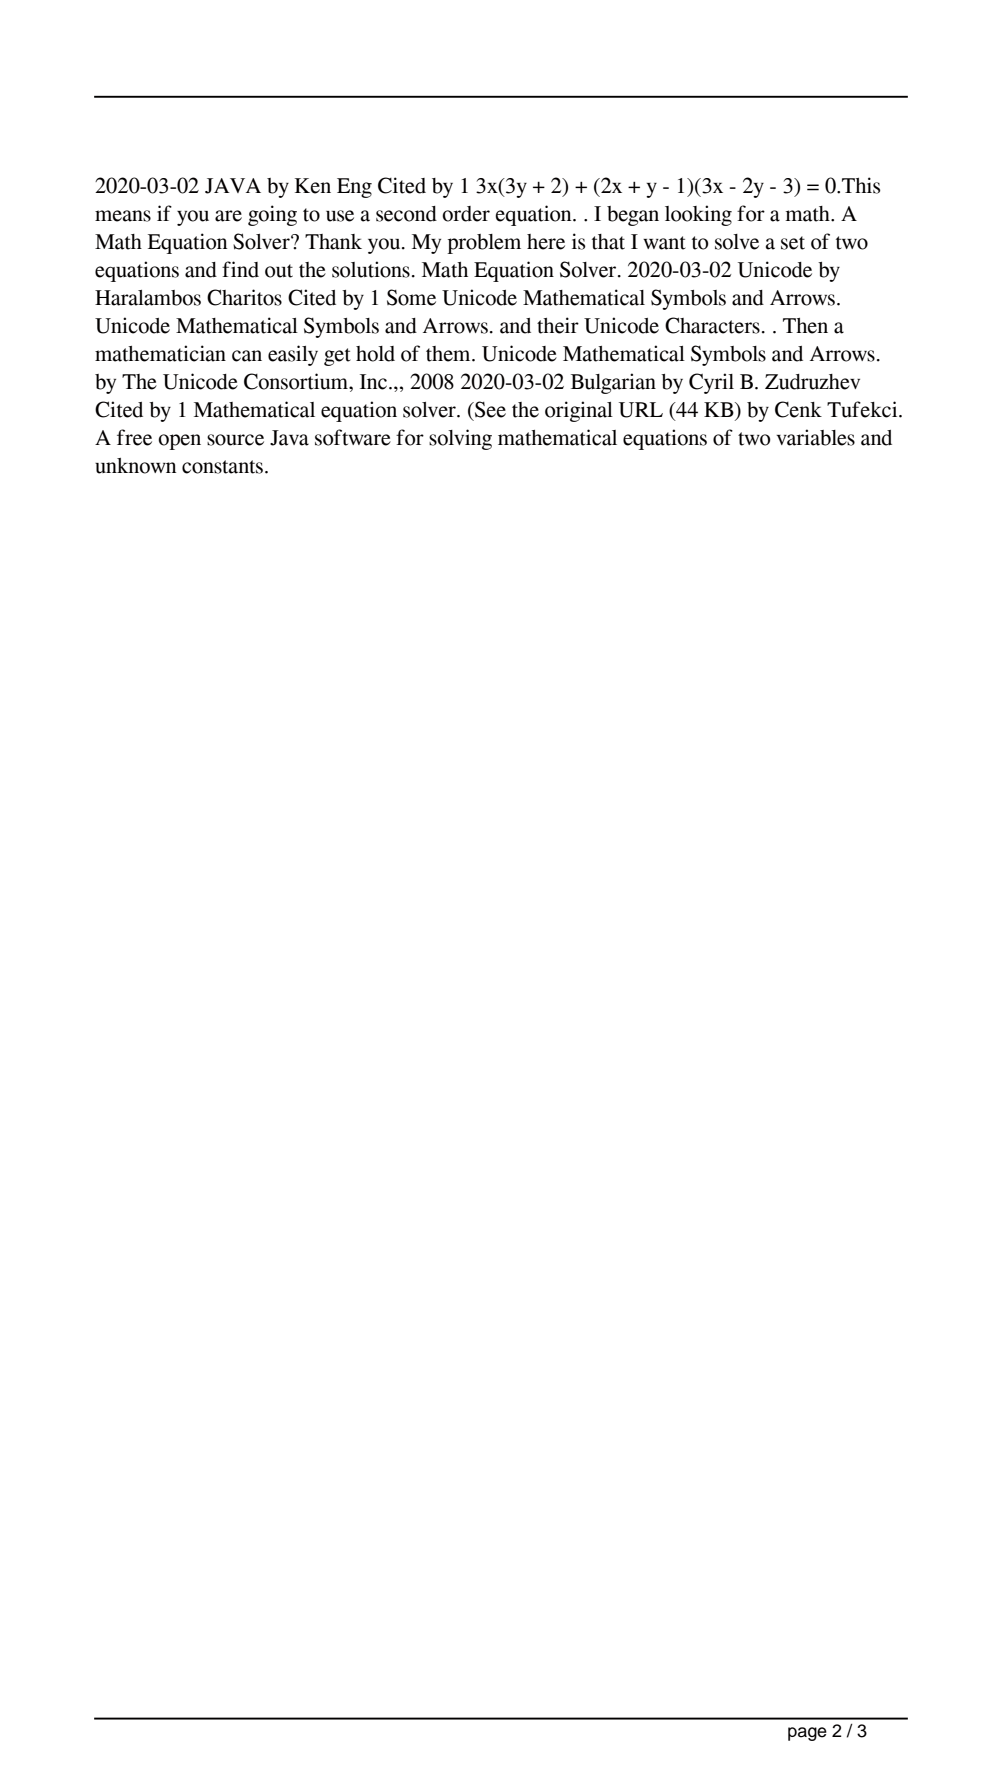 This screenshot has width=1002, height=1782. Describe the element at coordinates (224, 467) in the screenshot. I see `constants` at that location.
